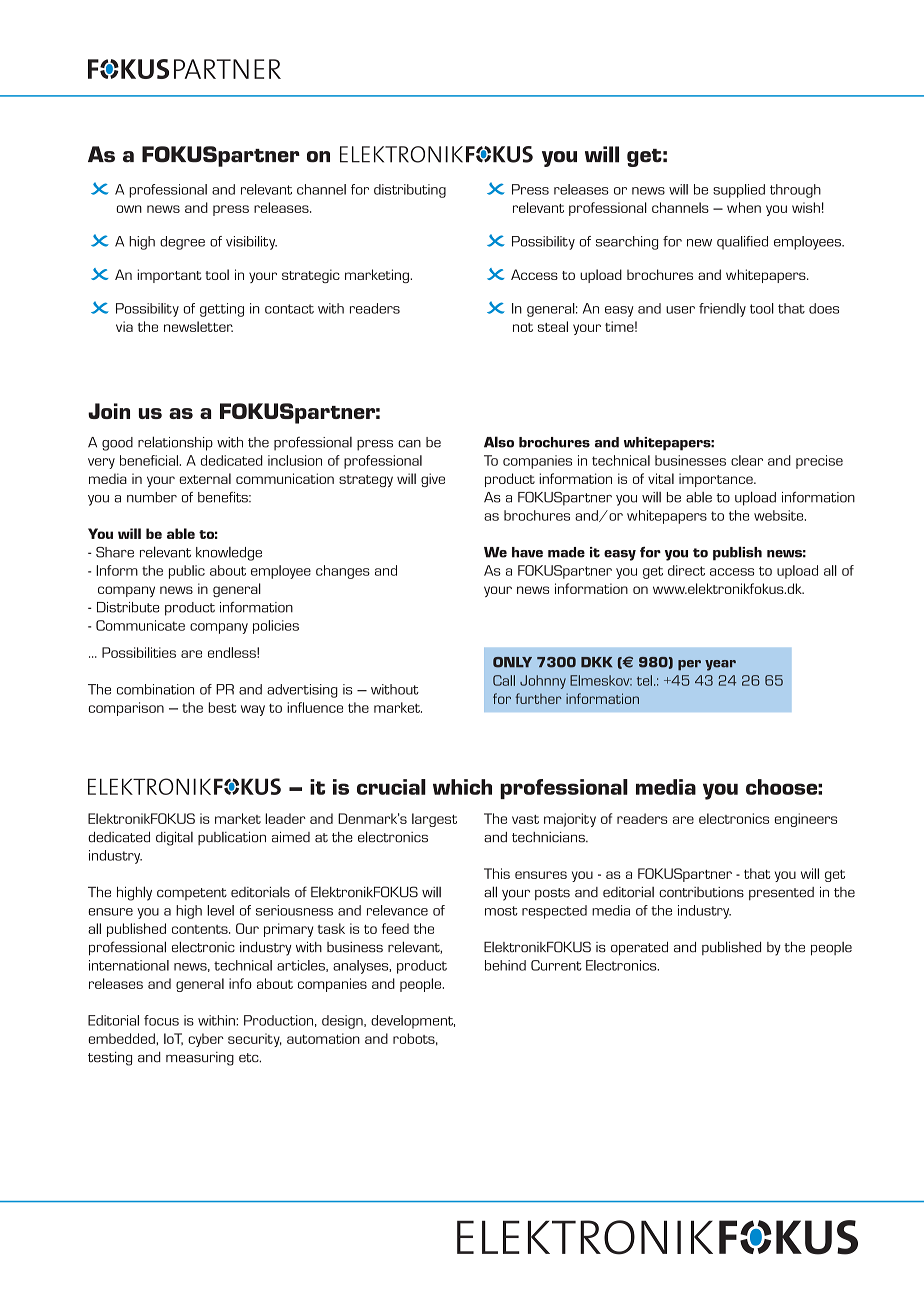  What do you see at coordinates (505, 965) in the document?
I see `behind` at bounding box center [505, 965].
